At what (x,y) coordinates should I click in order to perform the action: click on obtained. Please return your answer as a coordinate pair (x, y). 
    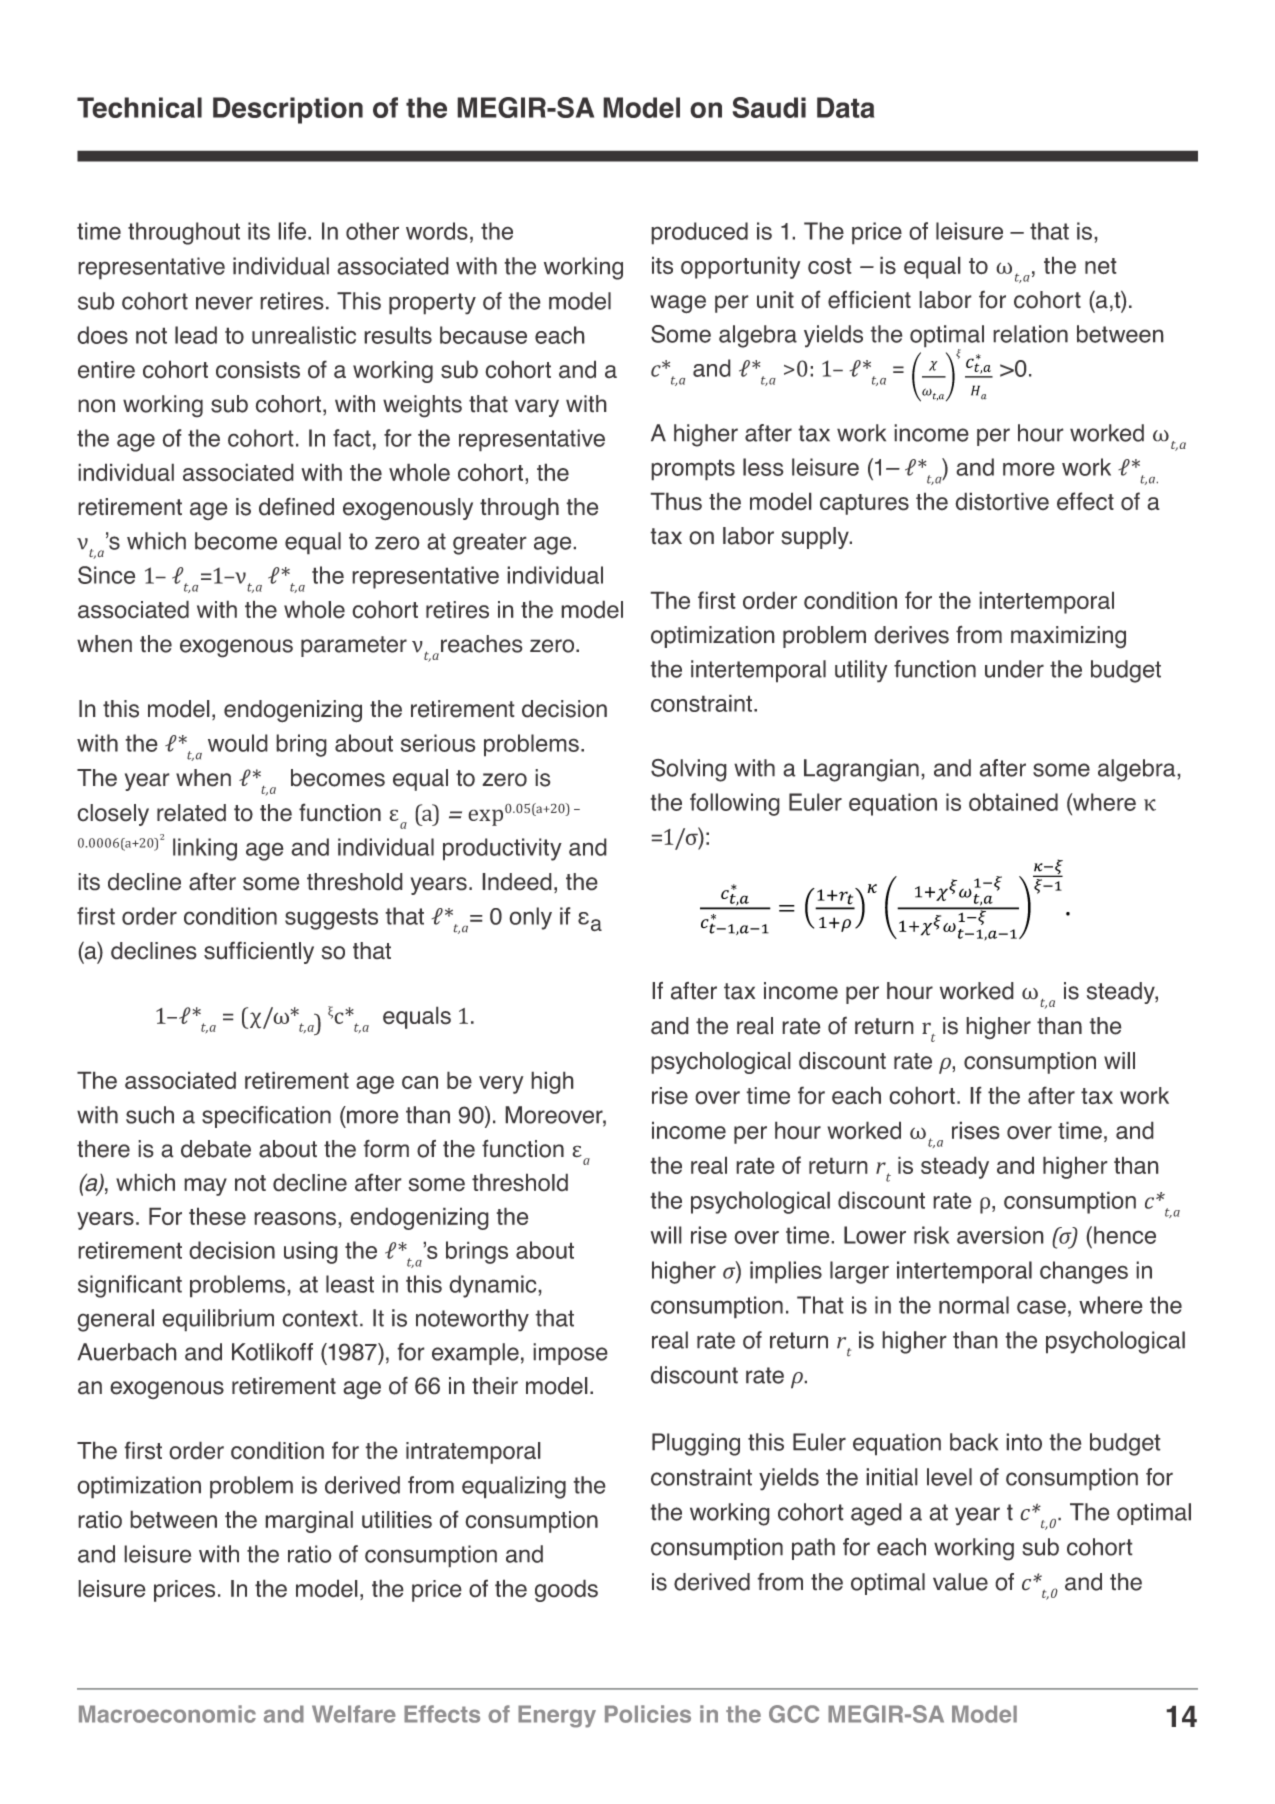
    Looking at the image, I should click on (1013, 802).
